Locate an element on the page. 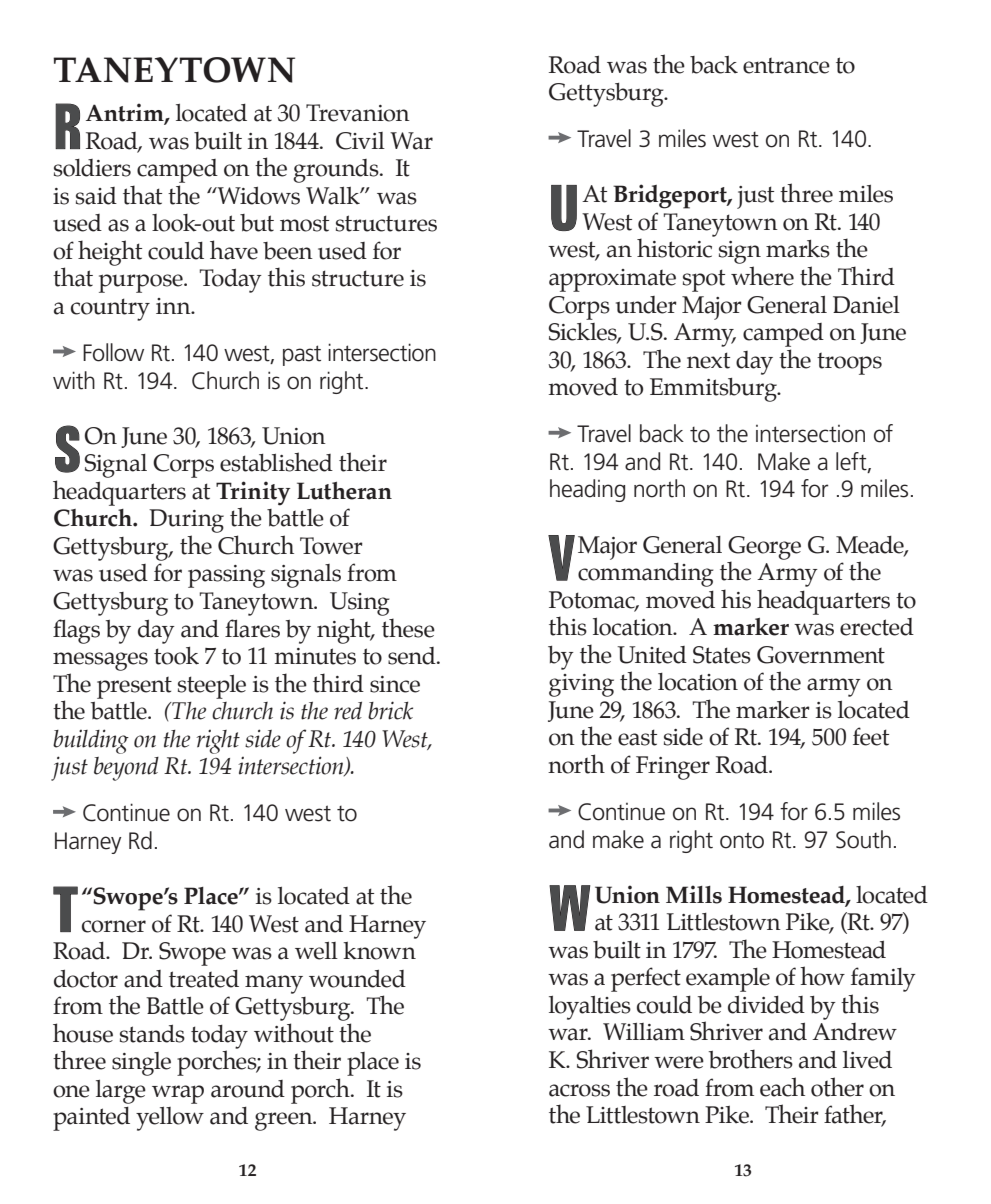 The height and width of the page is (1204, 991). heading is located at coordinates (587, 490).
